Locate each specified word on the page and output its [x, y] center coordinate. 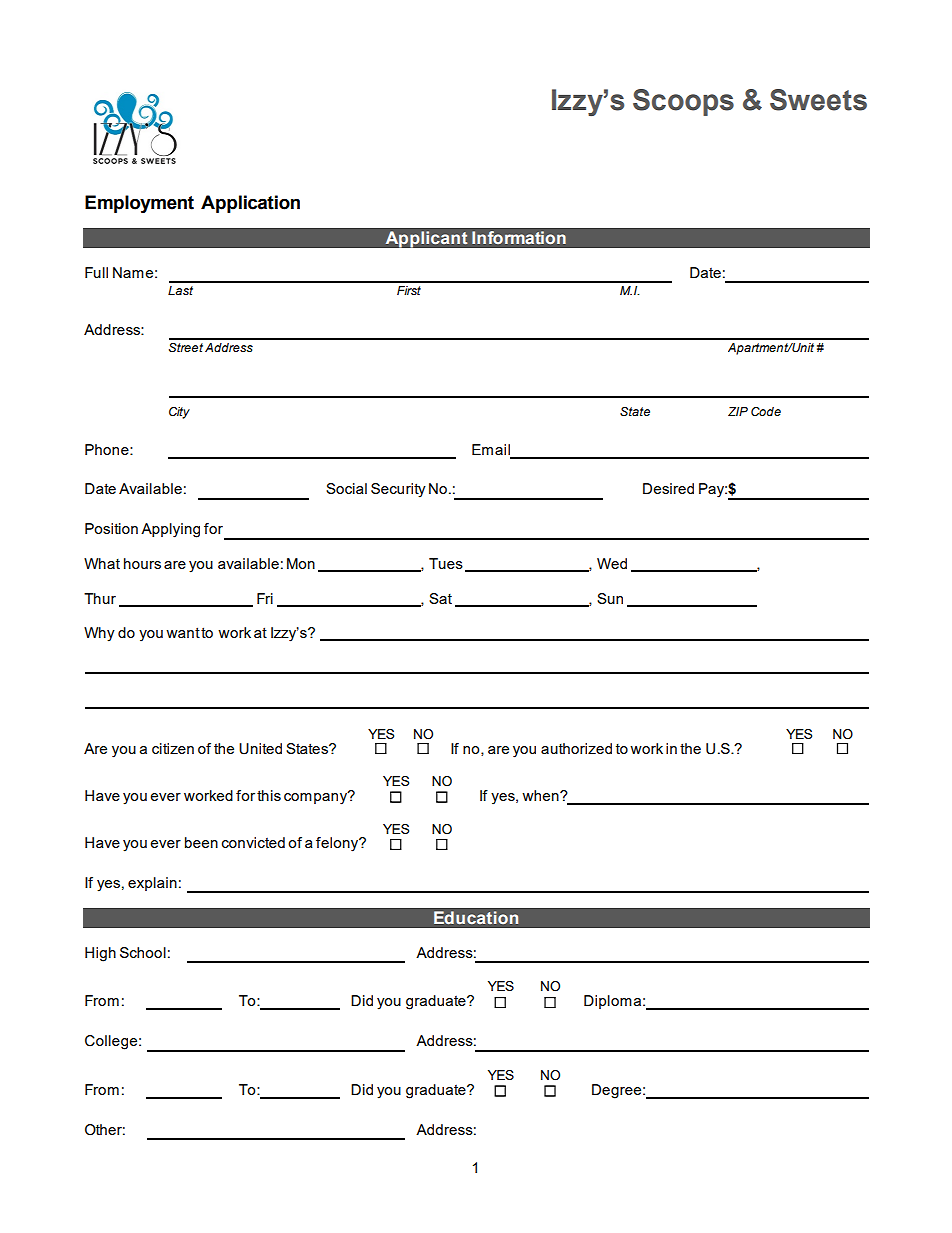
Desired [668, 488]
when [541, 795]
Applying [170, 530]
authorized [576, 748]
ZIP [738, 411]
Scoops [683, 102]
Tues [446, 563]
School [143, 952]
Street [186, 347]
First [409, 290]
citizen [173, 748]
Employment [139, 204]
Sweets [818, 100]
